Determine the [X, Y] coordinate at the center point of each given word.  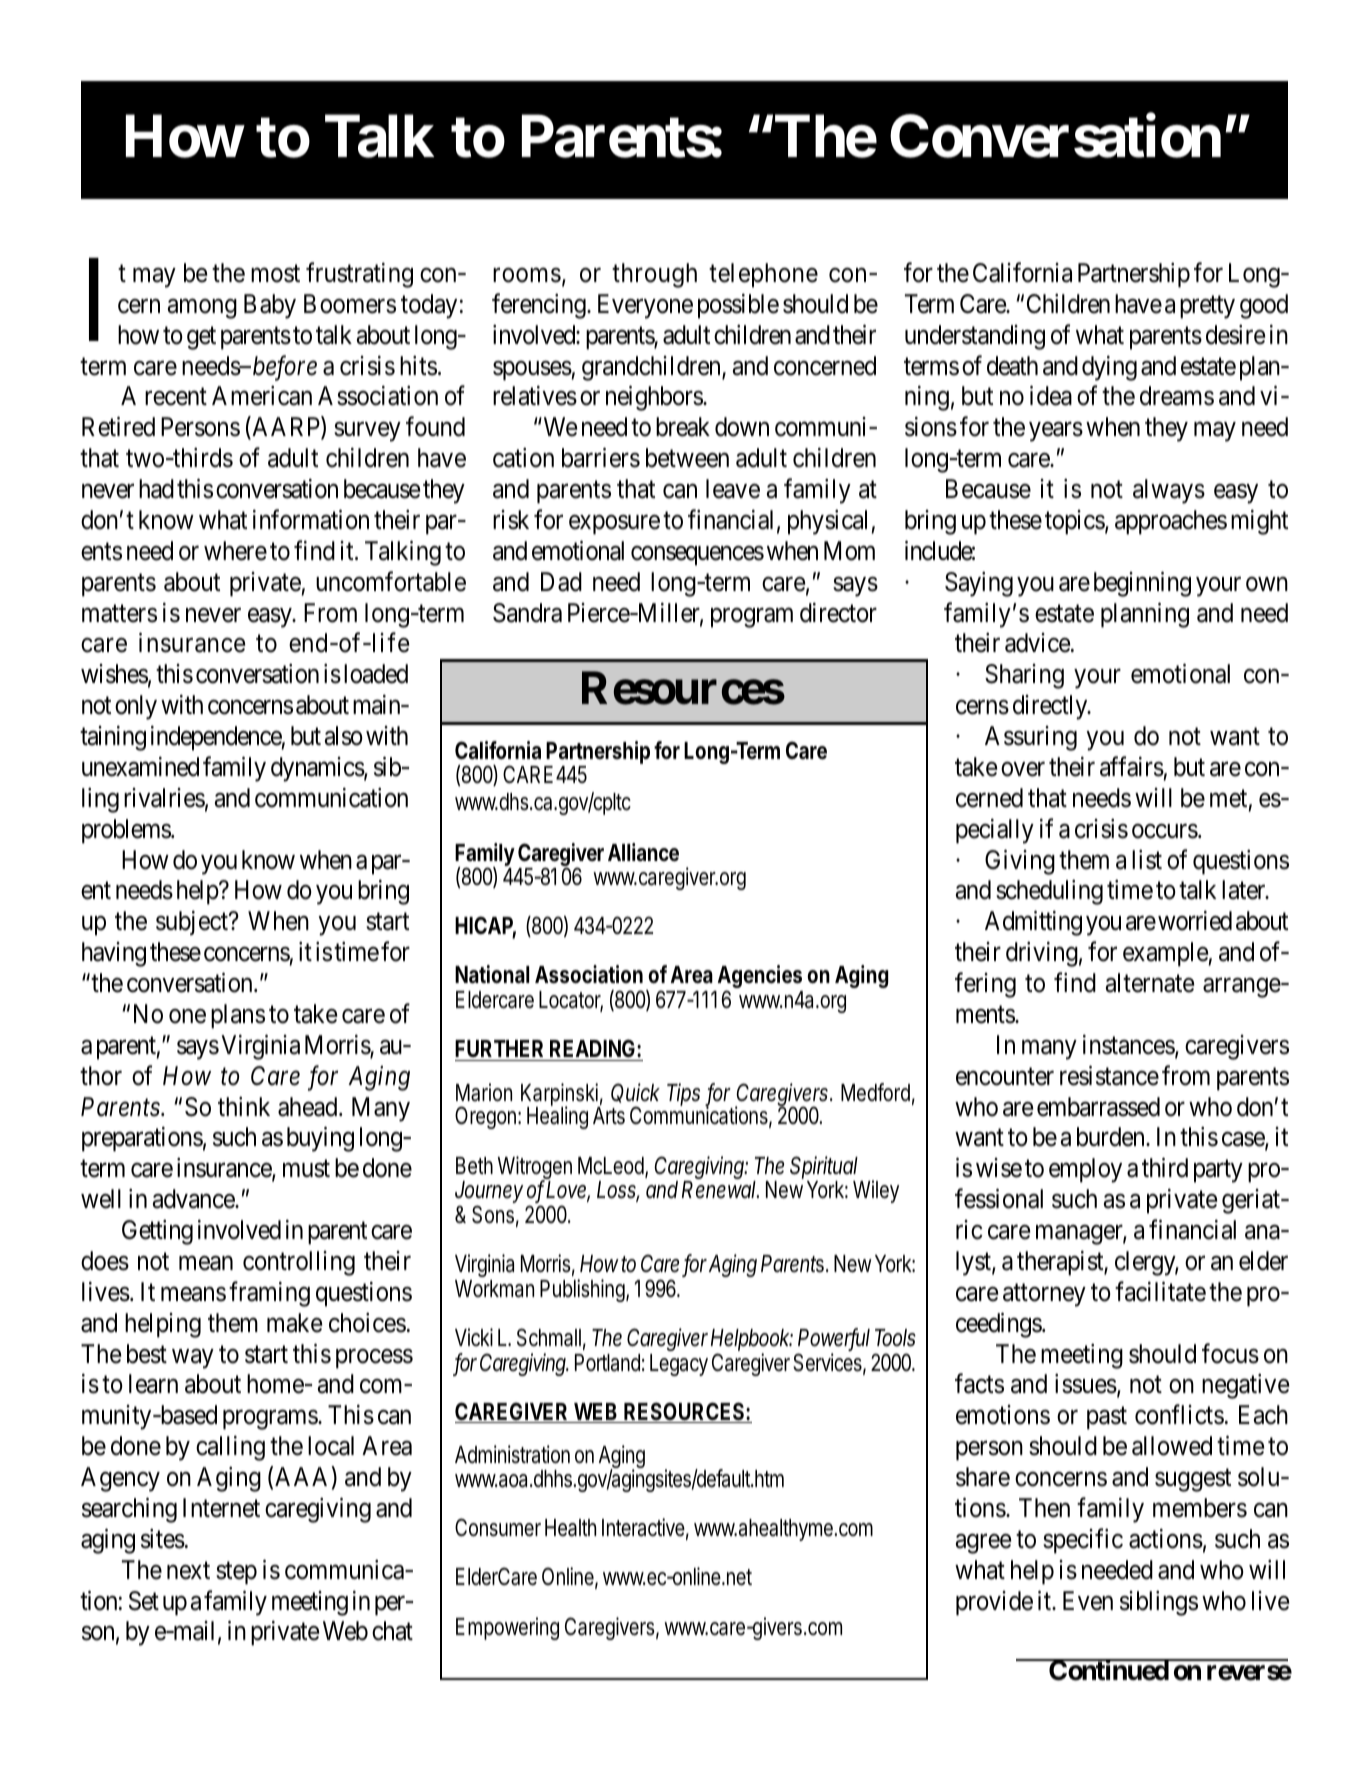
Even [1088, 1601]
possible [738, 306]
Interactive [645, 1528]
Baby [270, 306]
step [236, 1573]
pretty [1207, 307]
